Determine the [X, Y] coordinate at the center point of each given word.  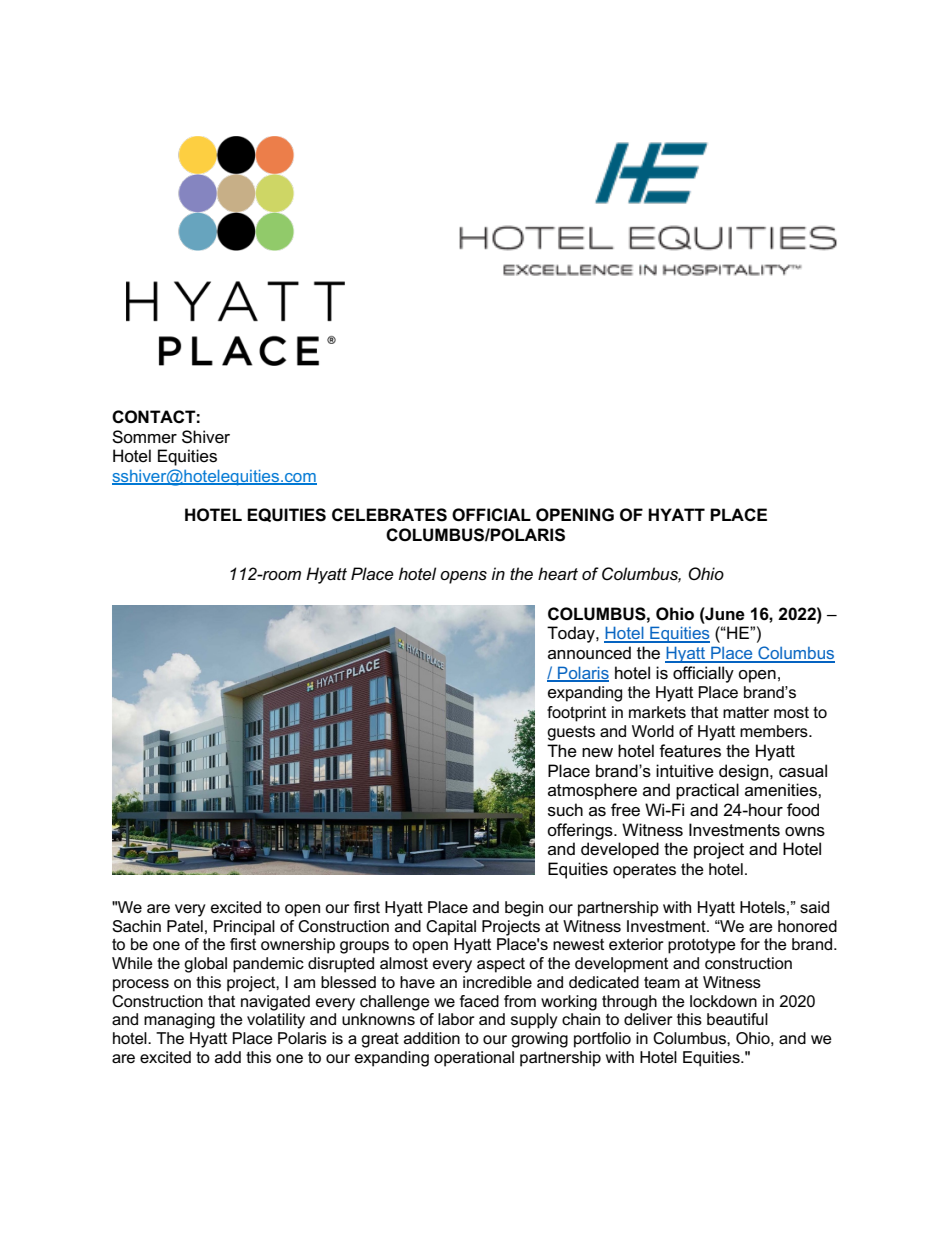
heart [558, 574]
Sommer [144, 437]
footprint [576, 714]
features [690, 751]
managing [179, 1021]
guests [571, 733]
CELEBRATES [389, 515]
